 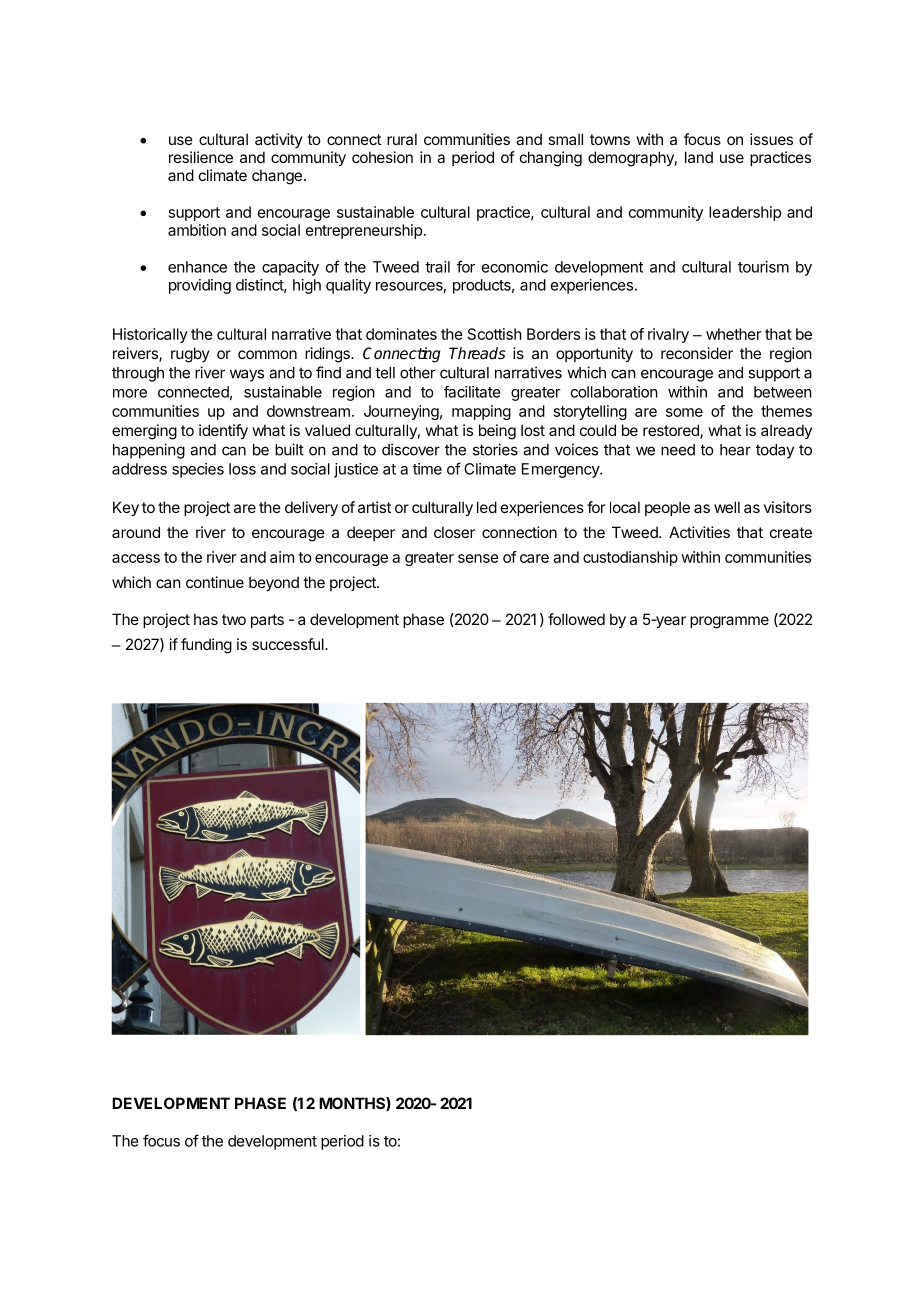 I want to click on resilience, so click(x=201, y=157).
